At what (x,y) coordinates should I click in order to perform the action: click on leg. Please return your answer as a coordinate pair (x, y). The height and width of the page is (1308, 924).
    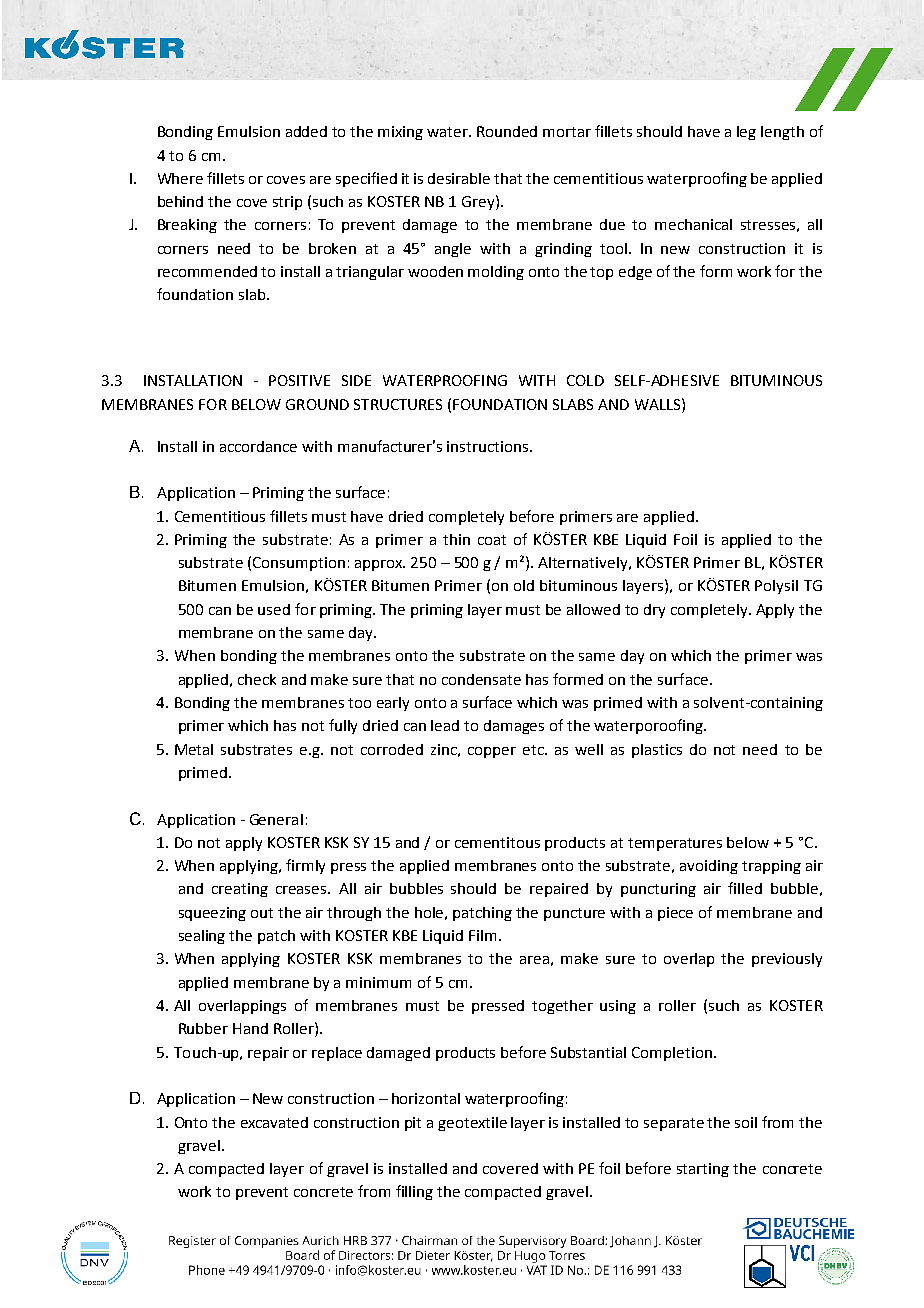
    Looking at the image, I should click on (746, 133).
